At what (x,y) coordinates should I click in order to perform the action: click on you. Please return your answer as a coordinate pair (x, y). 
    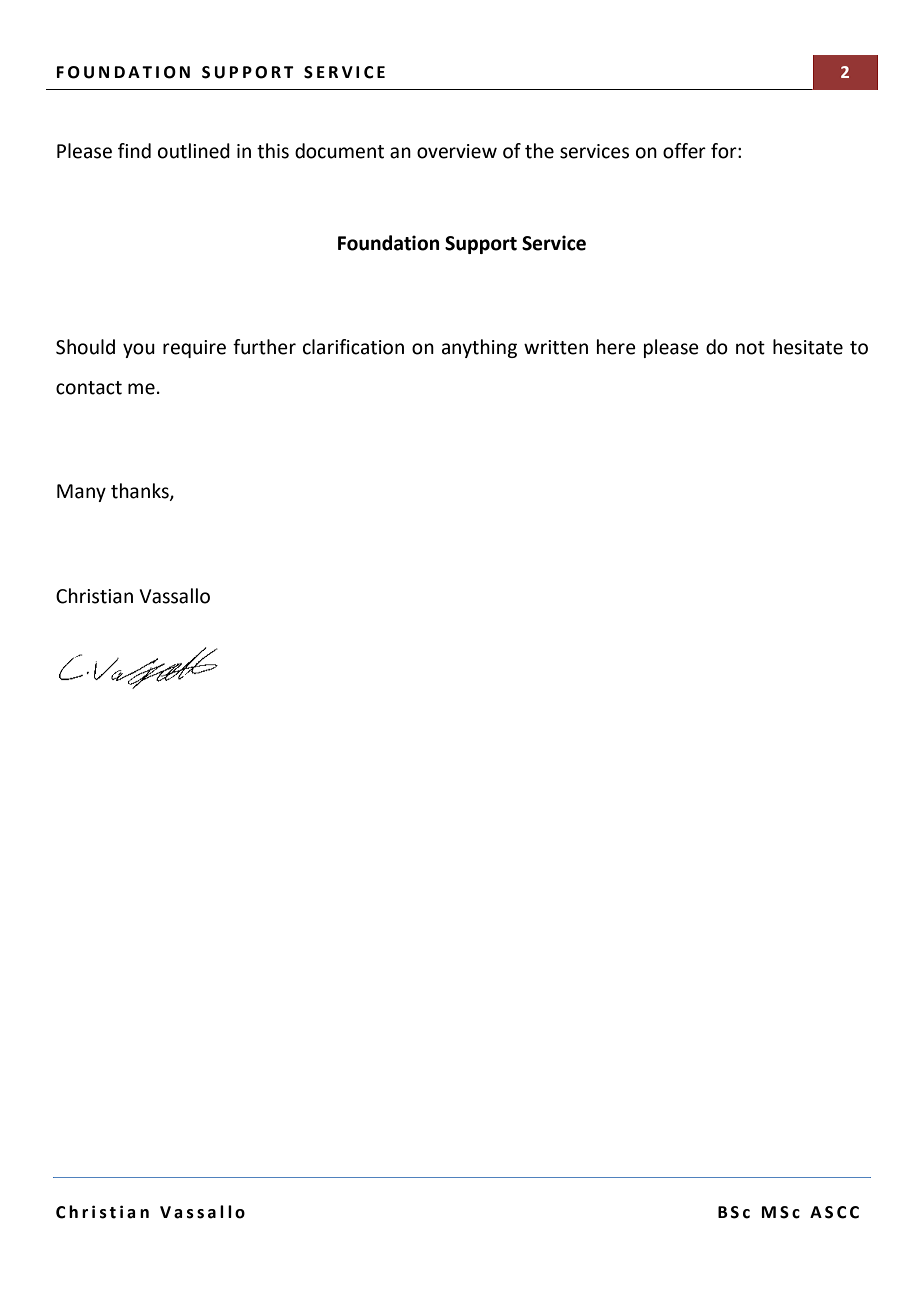
    Looking at the image, I should click on (139, 350).
